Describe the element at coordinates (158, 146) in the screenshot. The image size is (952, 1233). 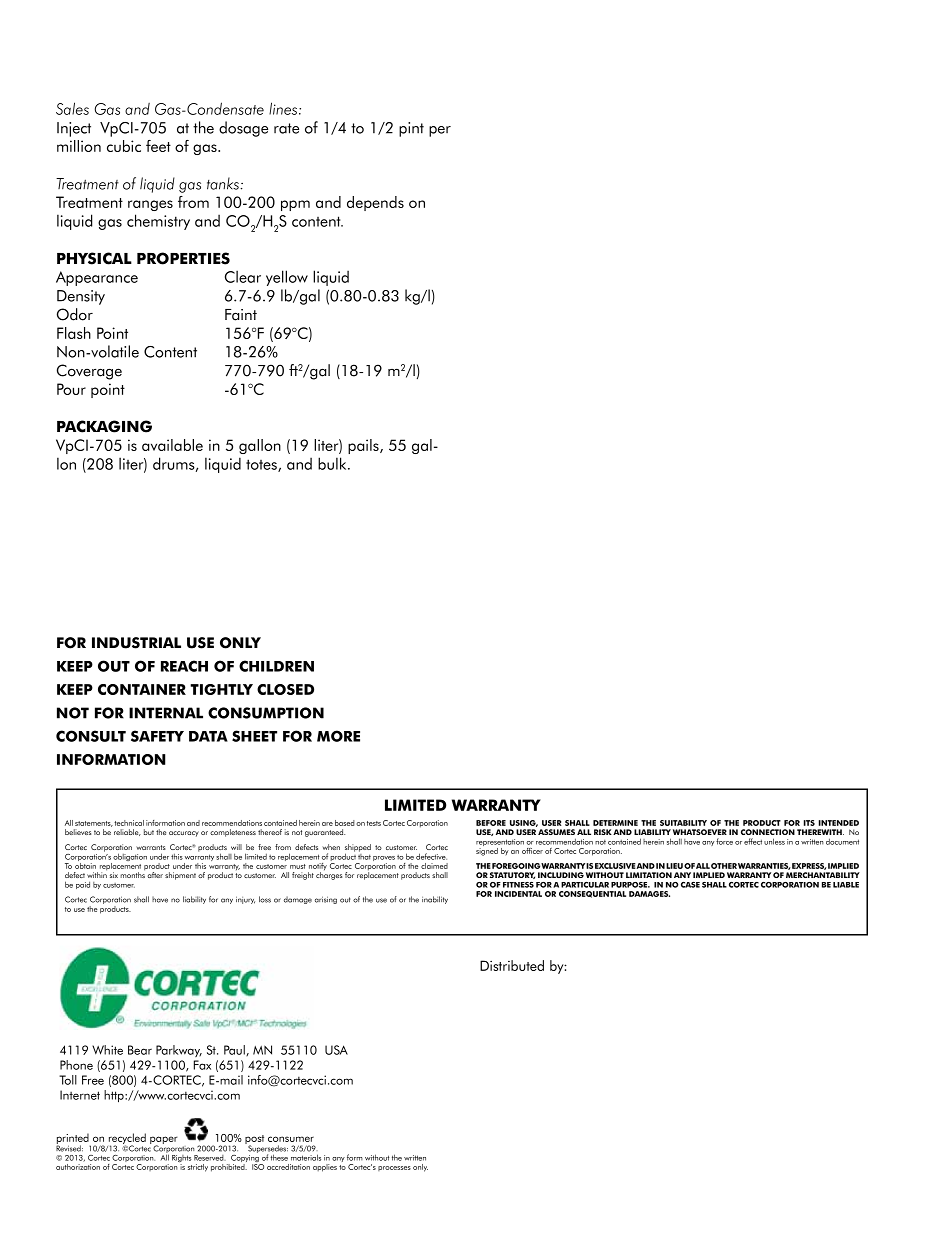
I see `feet` at that location.
